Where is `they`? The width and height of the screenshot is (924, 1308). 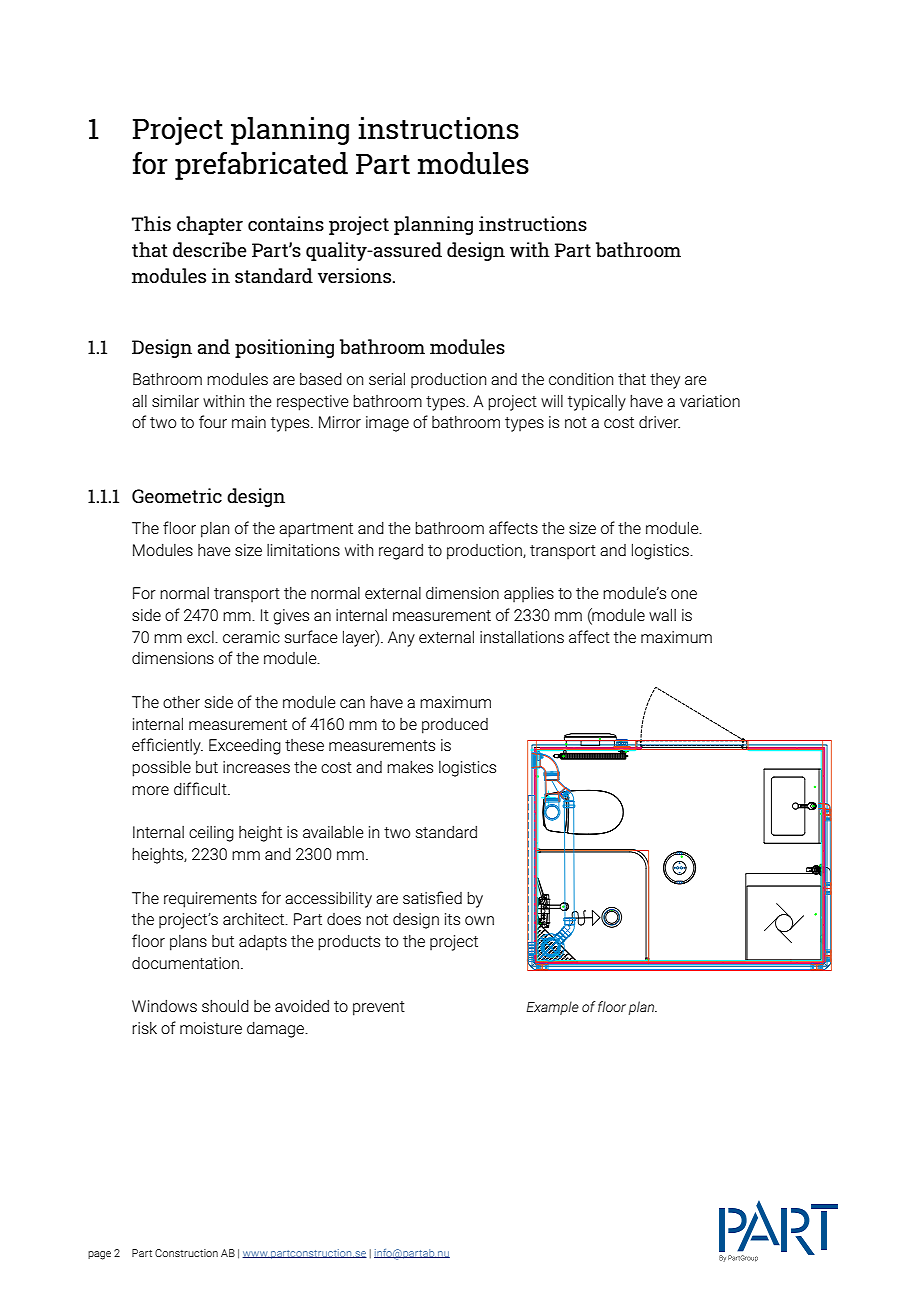 they is located at coordinates (665, 381).
